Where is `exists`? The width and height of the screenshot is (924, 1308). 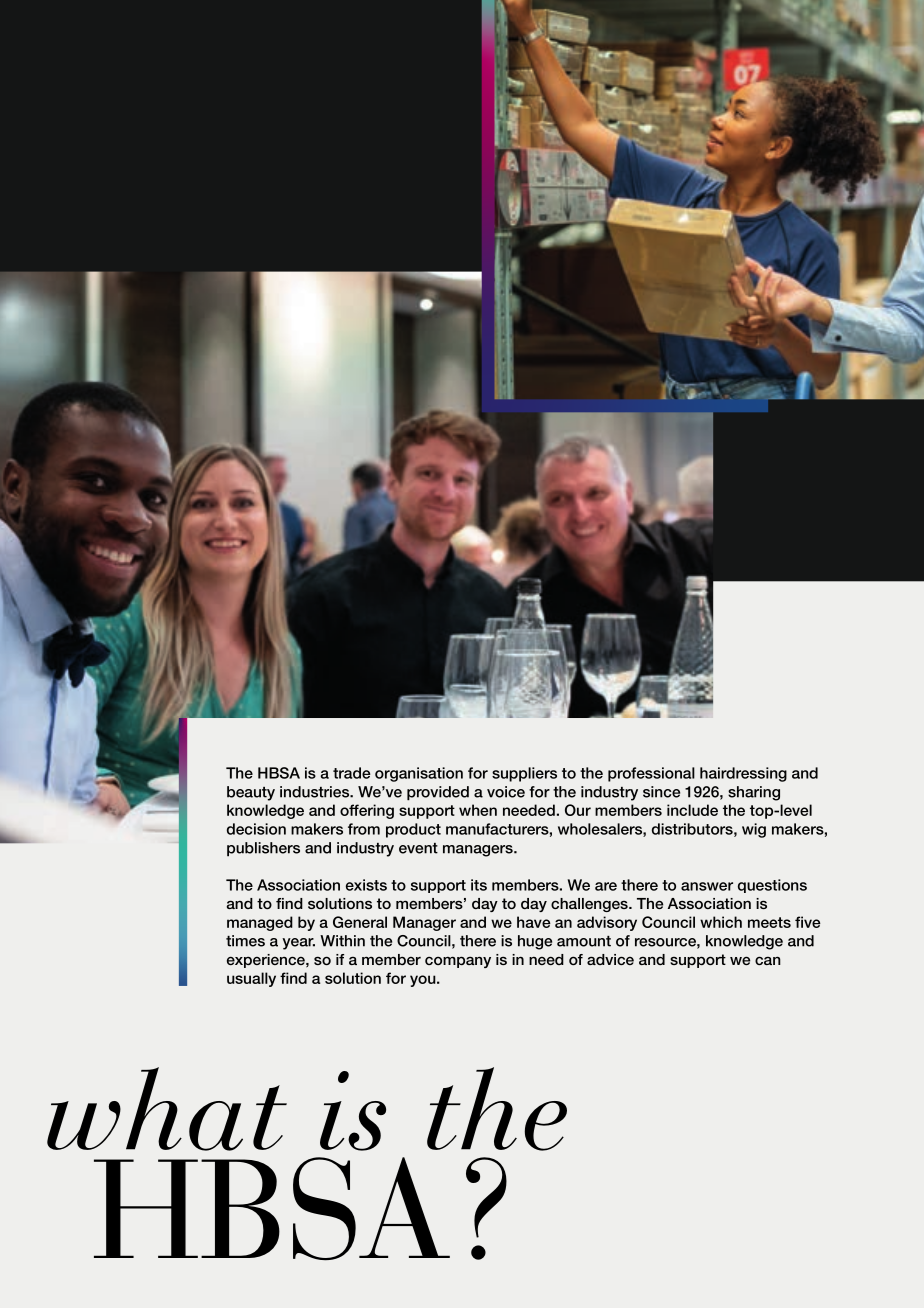
exists is located at coordinates (366, 885).
